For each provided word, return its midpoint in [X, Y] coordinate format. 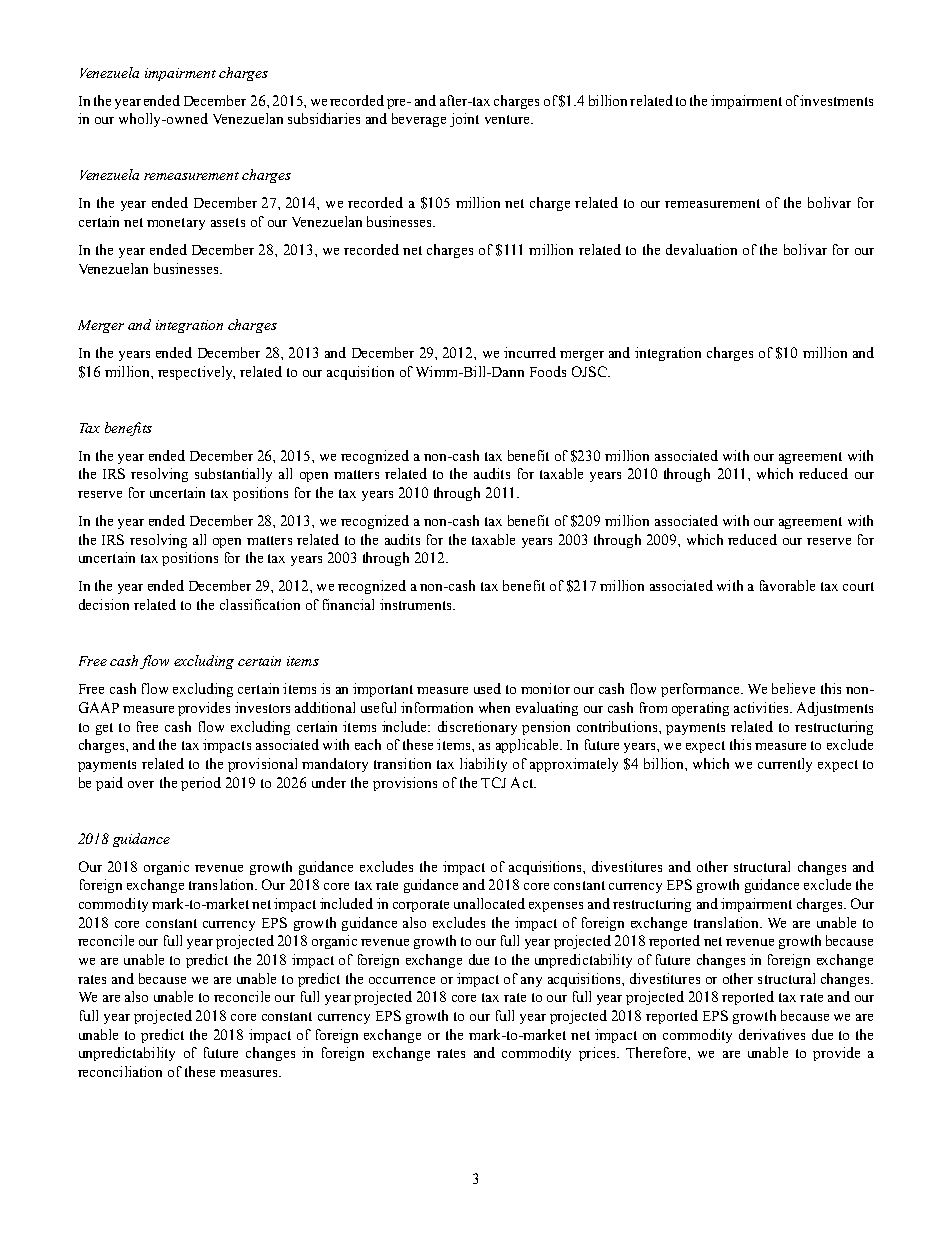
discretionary [477, 728]
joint [464, 120]
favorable [787, 585]
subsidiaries [324, 118]
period [201, 784]
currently [785, 765]
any [531, 982]
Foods [548, 371]
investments [836, 100]
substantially [233, 475]
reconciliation [120, 1071]
